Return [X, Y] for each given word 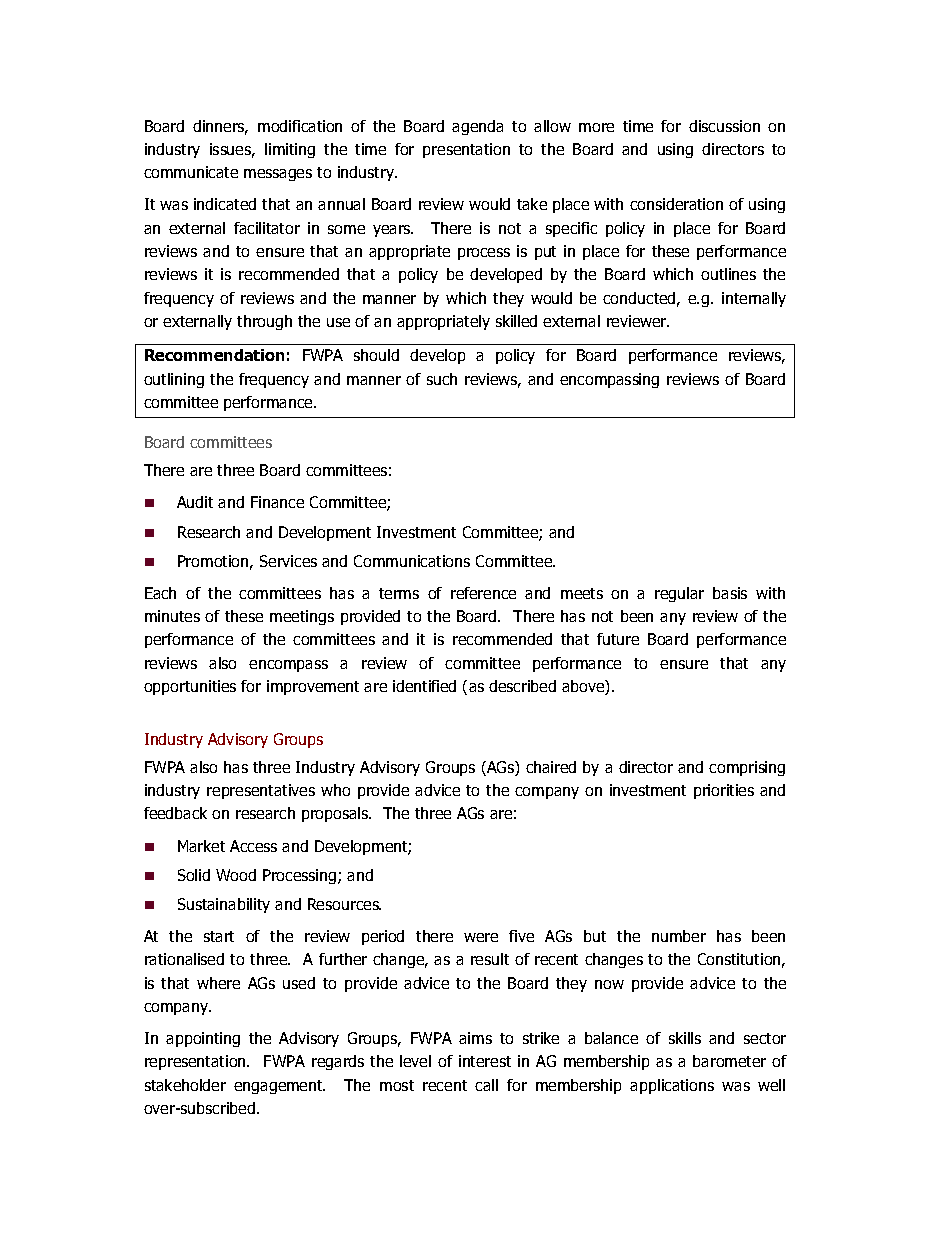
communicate [191, 172]
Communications [412, 561]
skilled [516, 321]
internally [754, 299]
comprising [747, 768]
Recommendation [214, 355]
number [679, 936]
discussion [724, 126]
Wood [236, 875]
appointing [203, 1039]
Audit [195, 502]
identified [424, 686]
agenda [477, 127]
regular [679, 594]
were [481, 937]
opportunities [190, 687]
